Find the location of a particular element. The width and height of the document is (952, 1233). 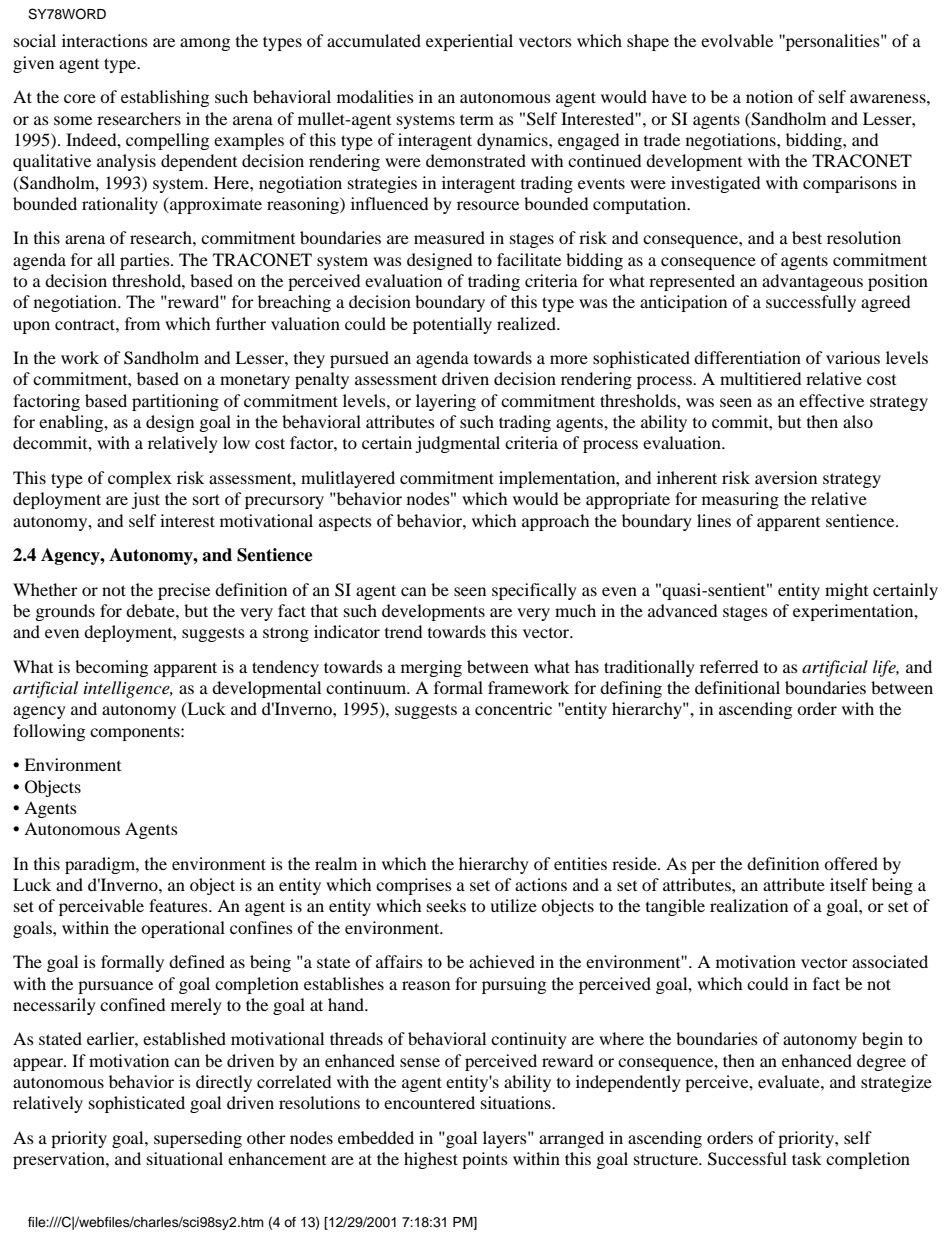

following is located at coordinates (49, 732).
